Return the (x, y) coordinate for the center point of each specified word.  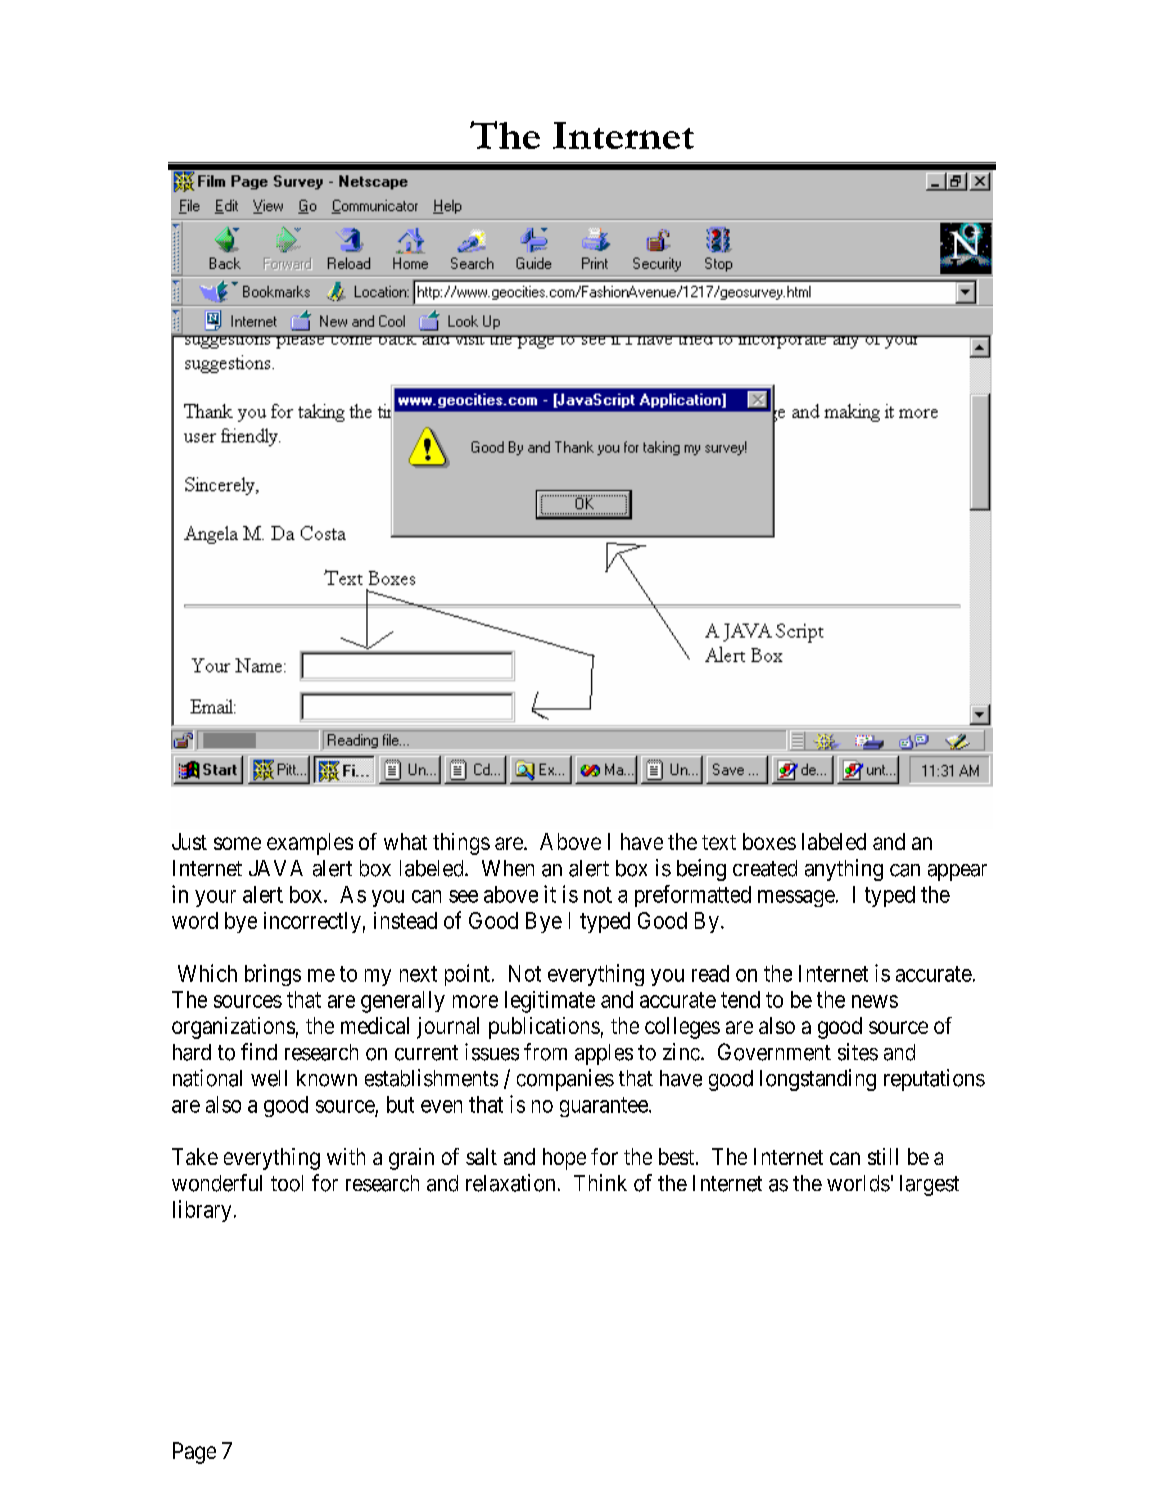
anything (844, 870)
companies (565, 1080)
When (508, 868)
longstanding (818, 1080)
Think (600, 1182)
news (875, 1001)
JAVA (276, 868)
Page (194, 1453)
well (269, 1078)
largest (929, 1185)
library (202, 1211)
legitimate (550, 1002)
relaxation (510, 1183)
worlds (858, 1183)
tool (287, 1183)
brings (273, 975)
